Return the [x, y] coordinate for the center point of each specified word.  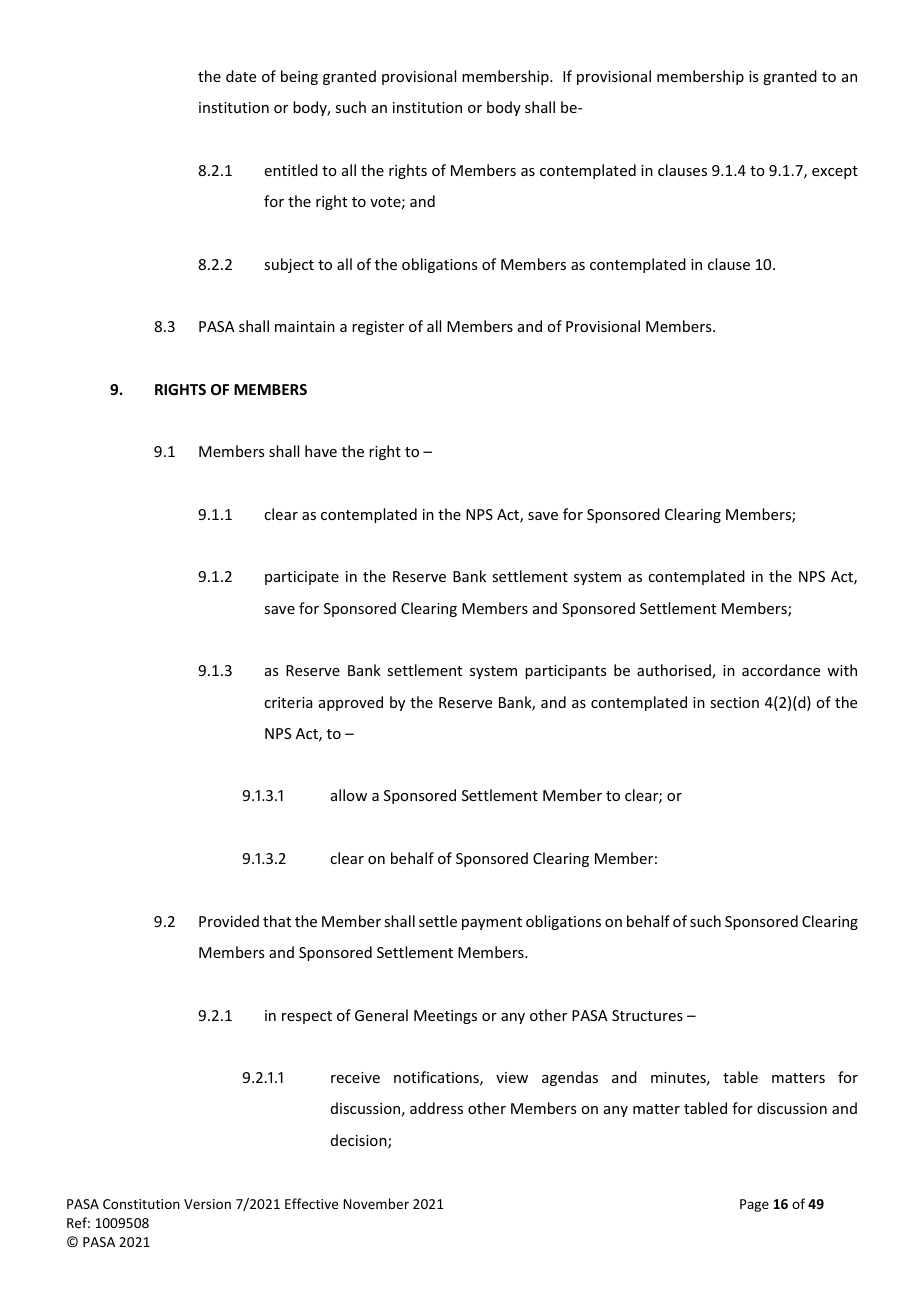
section [734, 702]
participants [565, 672]
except [835, 172]
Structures [647, 1015]
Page [754, 1205]
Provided [229, 921]
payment [492, 923]
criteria [288, 702]
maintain [305, 326]
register [378, 328]
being [299, 77]
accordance [781, 670]
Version [207, 1204]
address [436, 1108]
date [241, 76]
